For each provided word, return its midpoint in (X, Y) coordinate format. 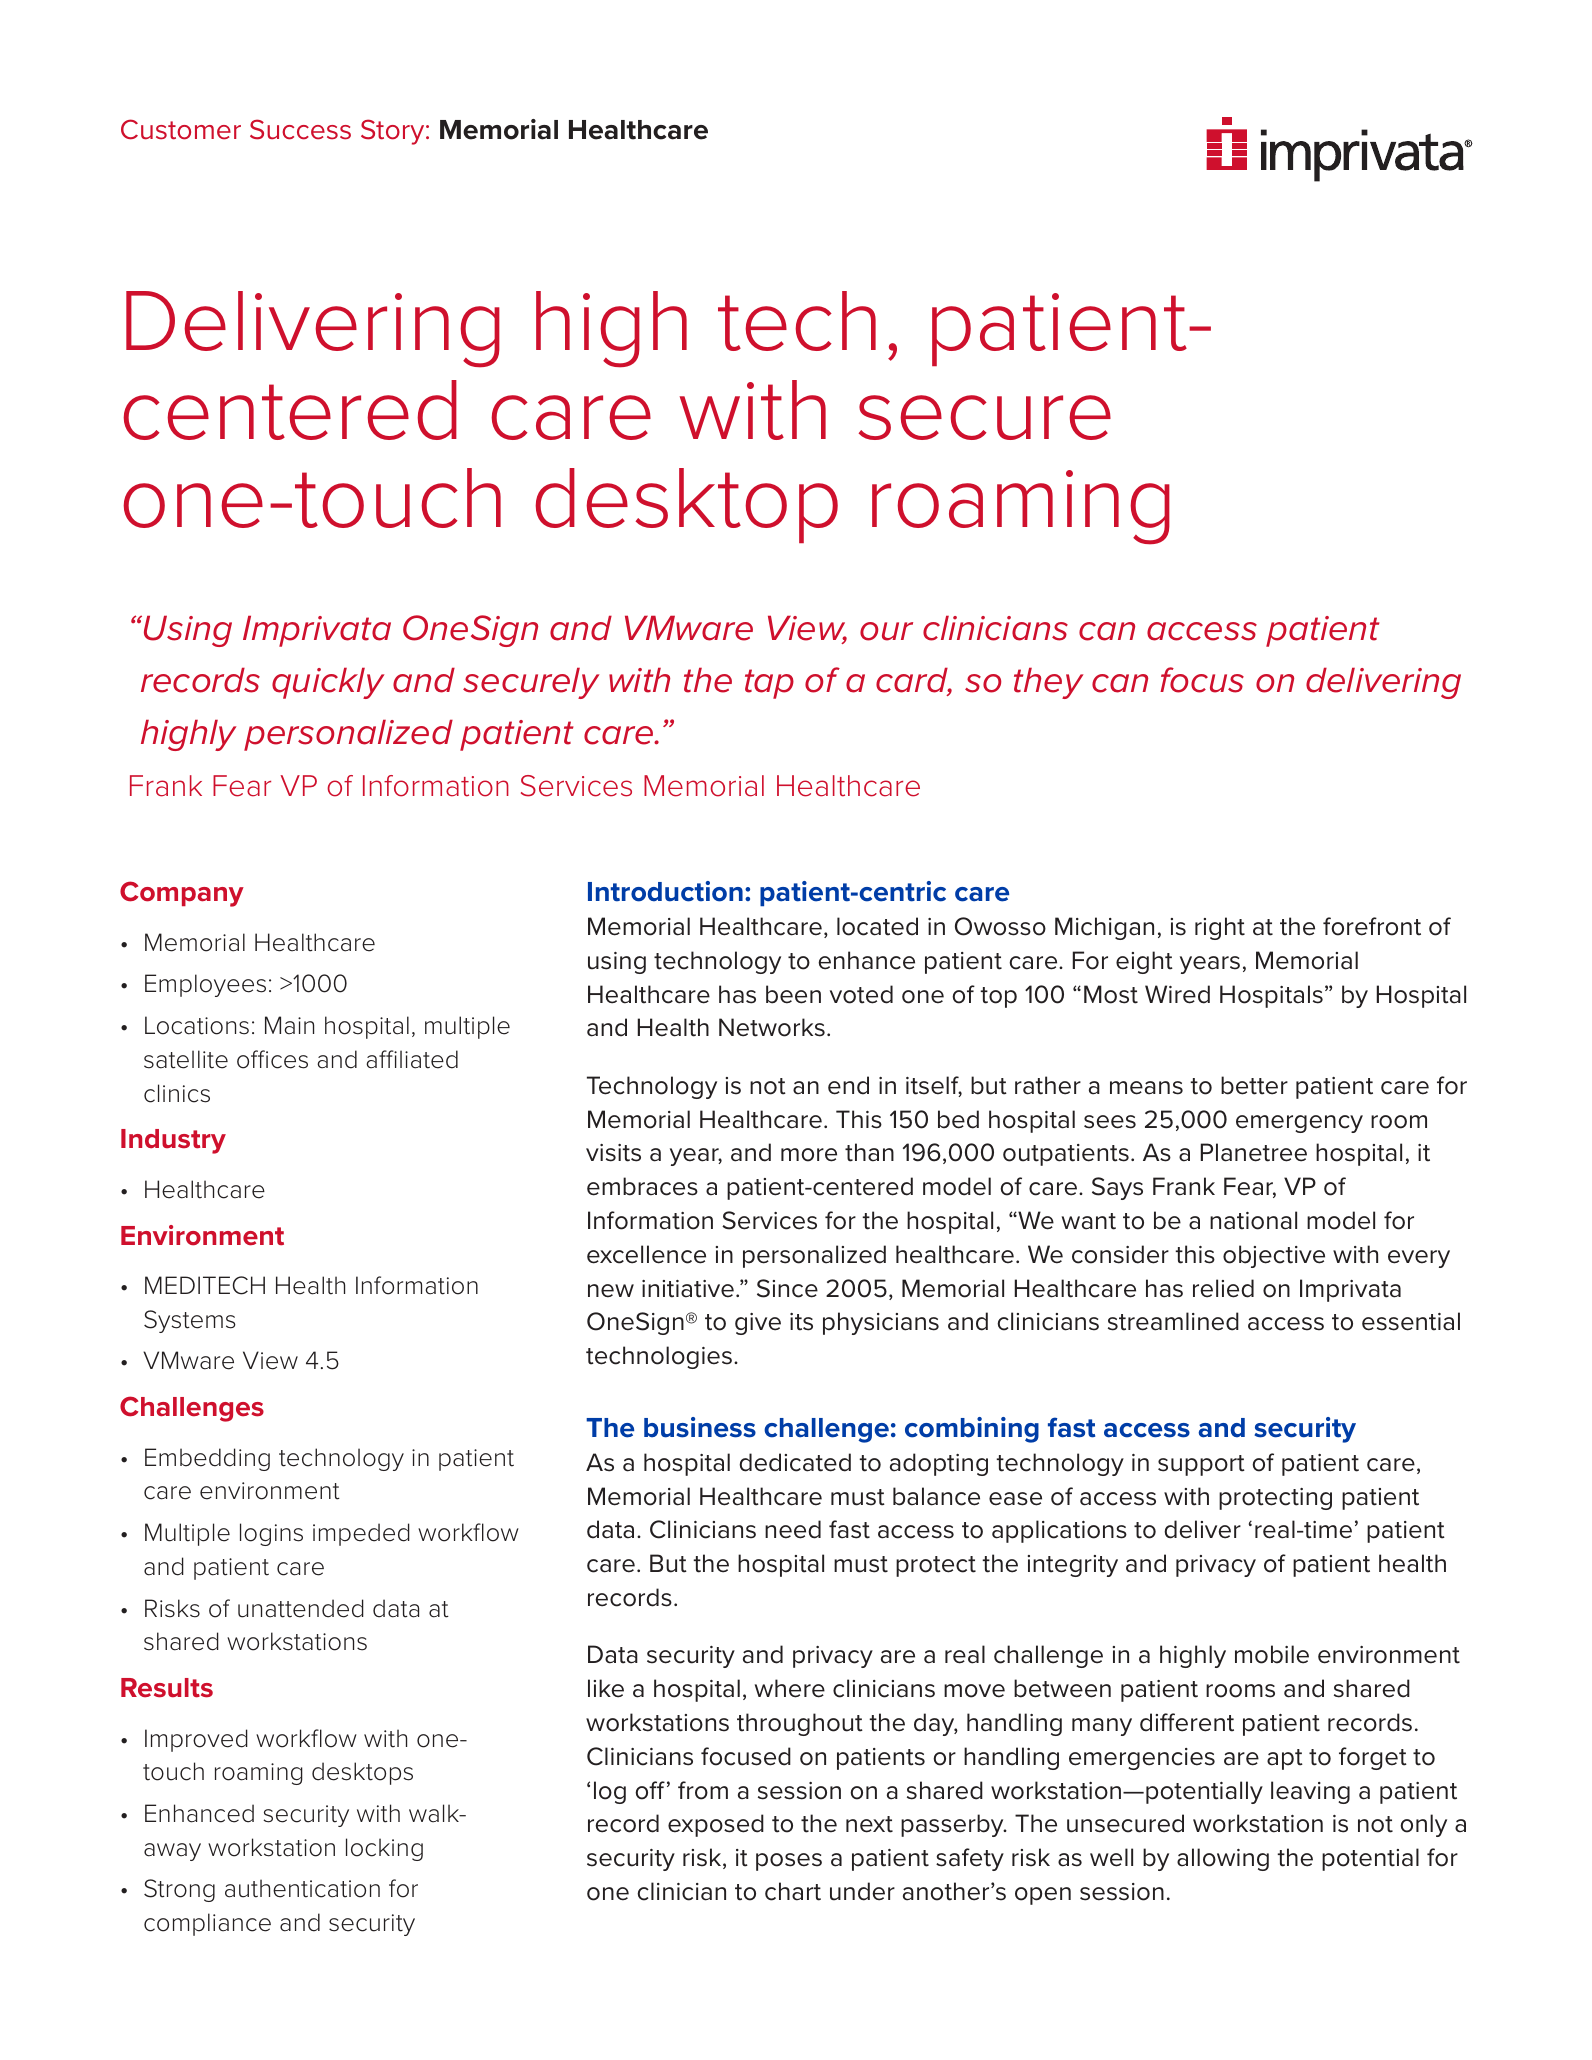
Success (300, 129)
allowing (1223, 1859)
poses (789, 1862)
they (1048, 683)
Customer (181, 129)
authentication (302, 1888)
